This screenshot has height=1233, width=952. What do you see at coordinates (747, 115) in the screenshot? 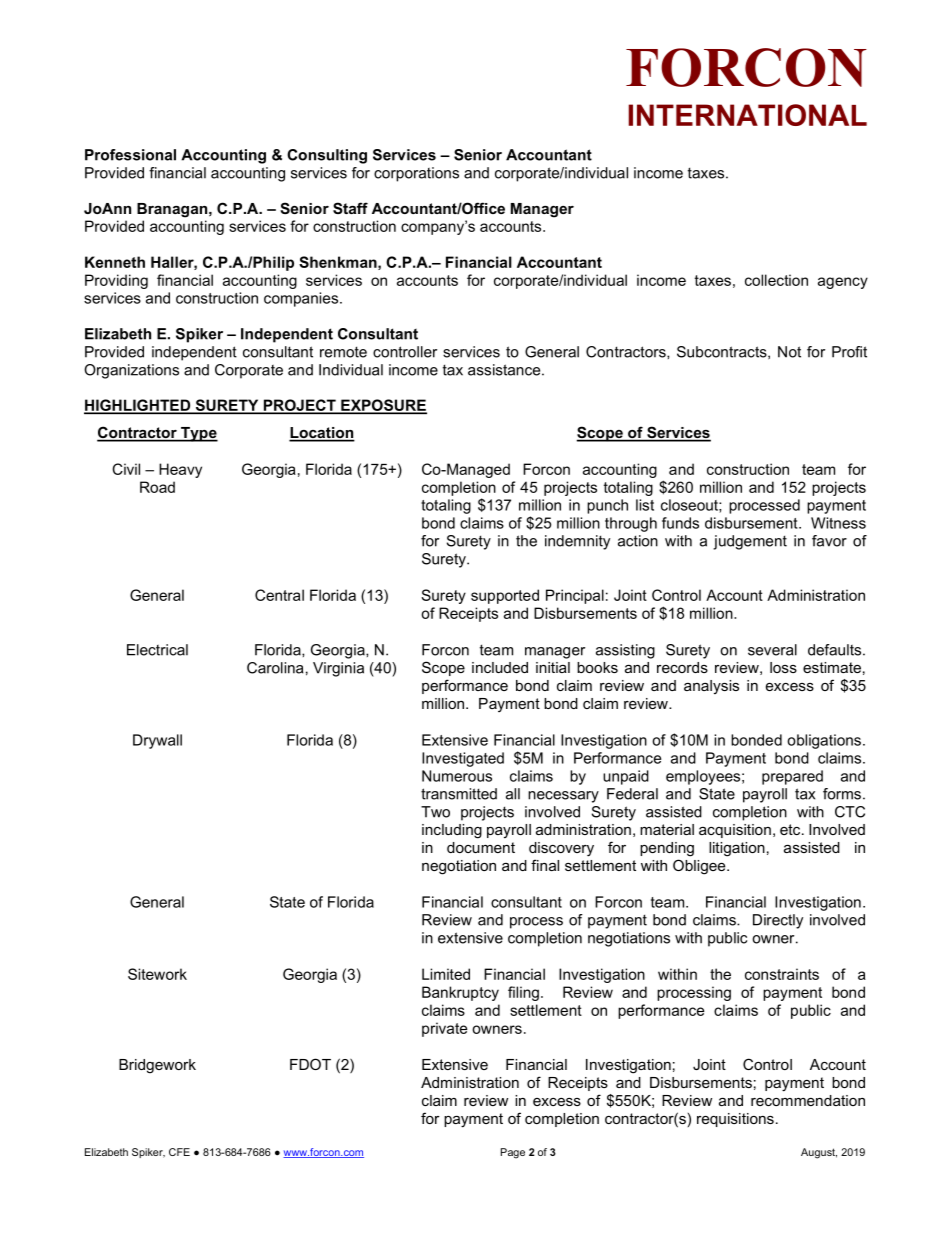
I see `INTERNATIONAL` at bounding box center [747, 115].
